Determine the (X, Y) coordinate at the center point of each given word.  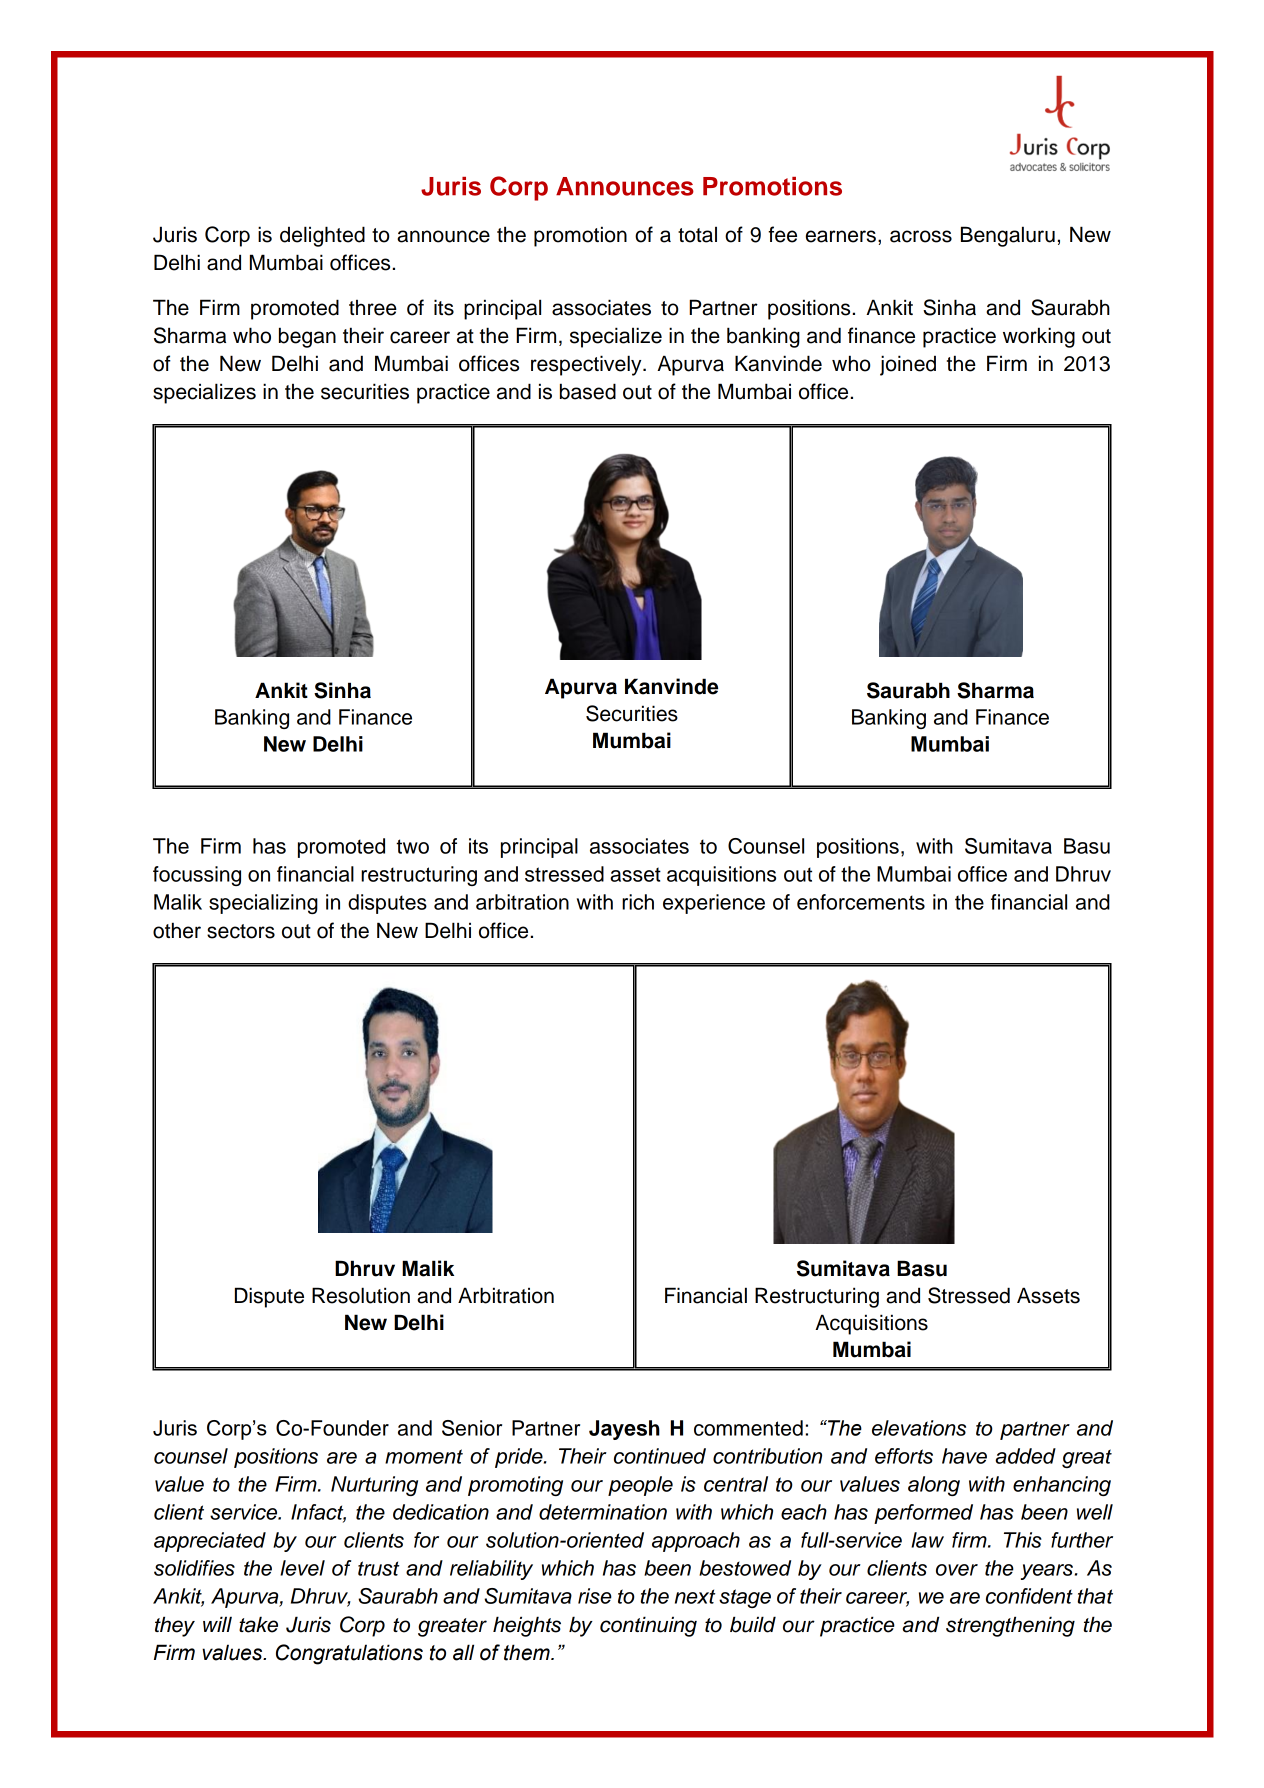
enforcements (861, 902)
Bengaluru (1008, 236)
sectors (241, 931)
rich (638, 902)
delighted (322, 236)
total (697, 235)
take (258, 1624)
